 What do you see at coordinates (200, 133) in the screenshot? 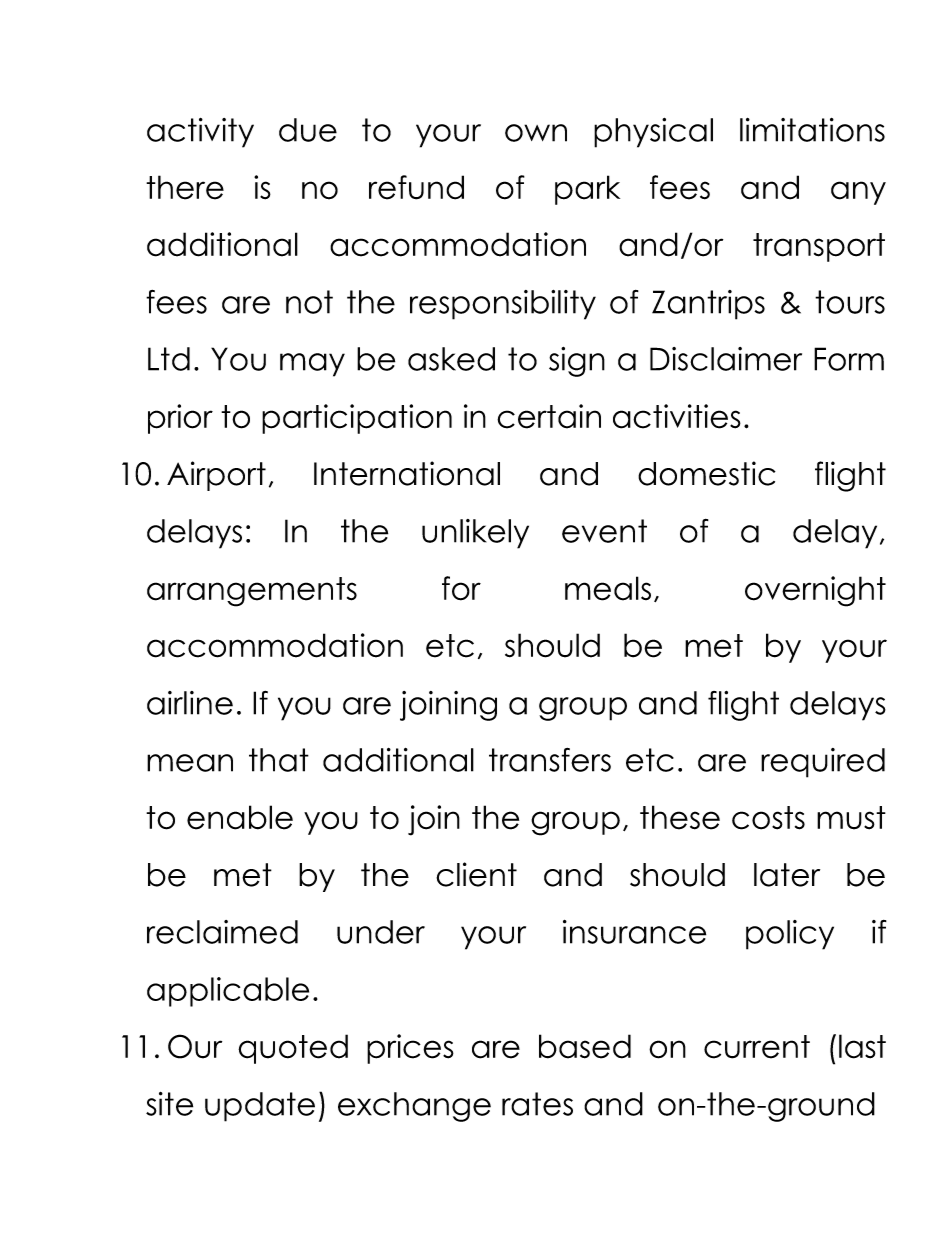
I see `activity` at bounding box center [200, 133].
